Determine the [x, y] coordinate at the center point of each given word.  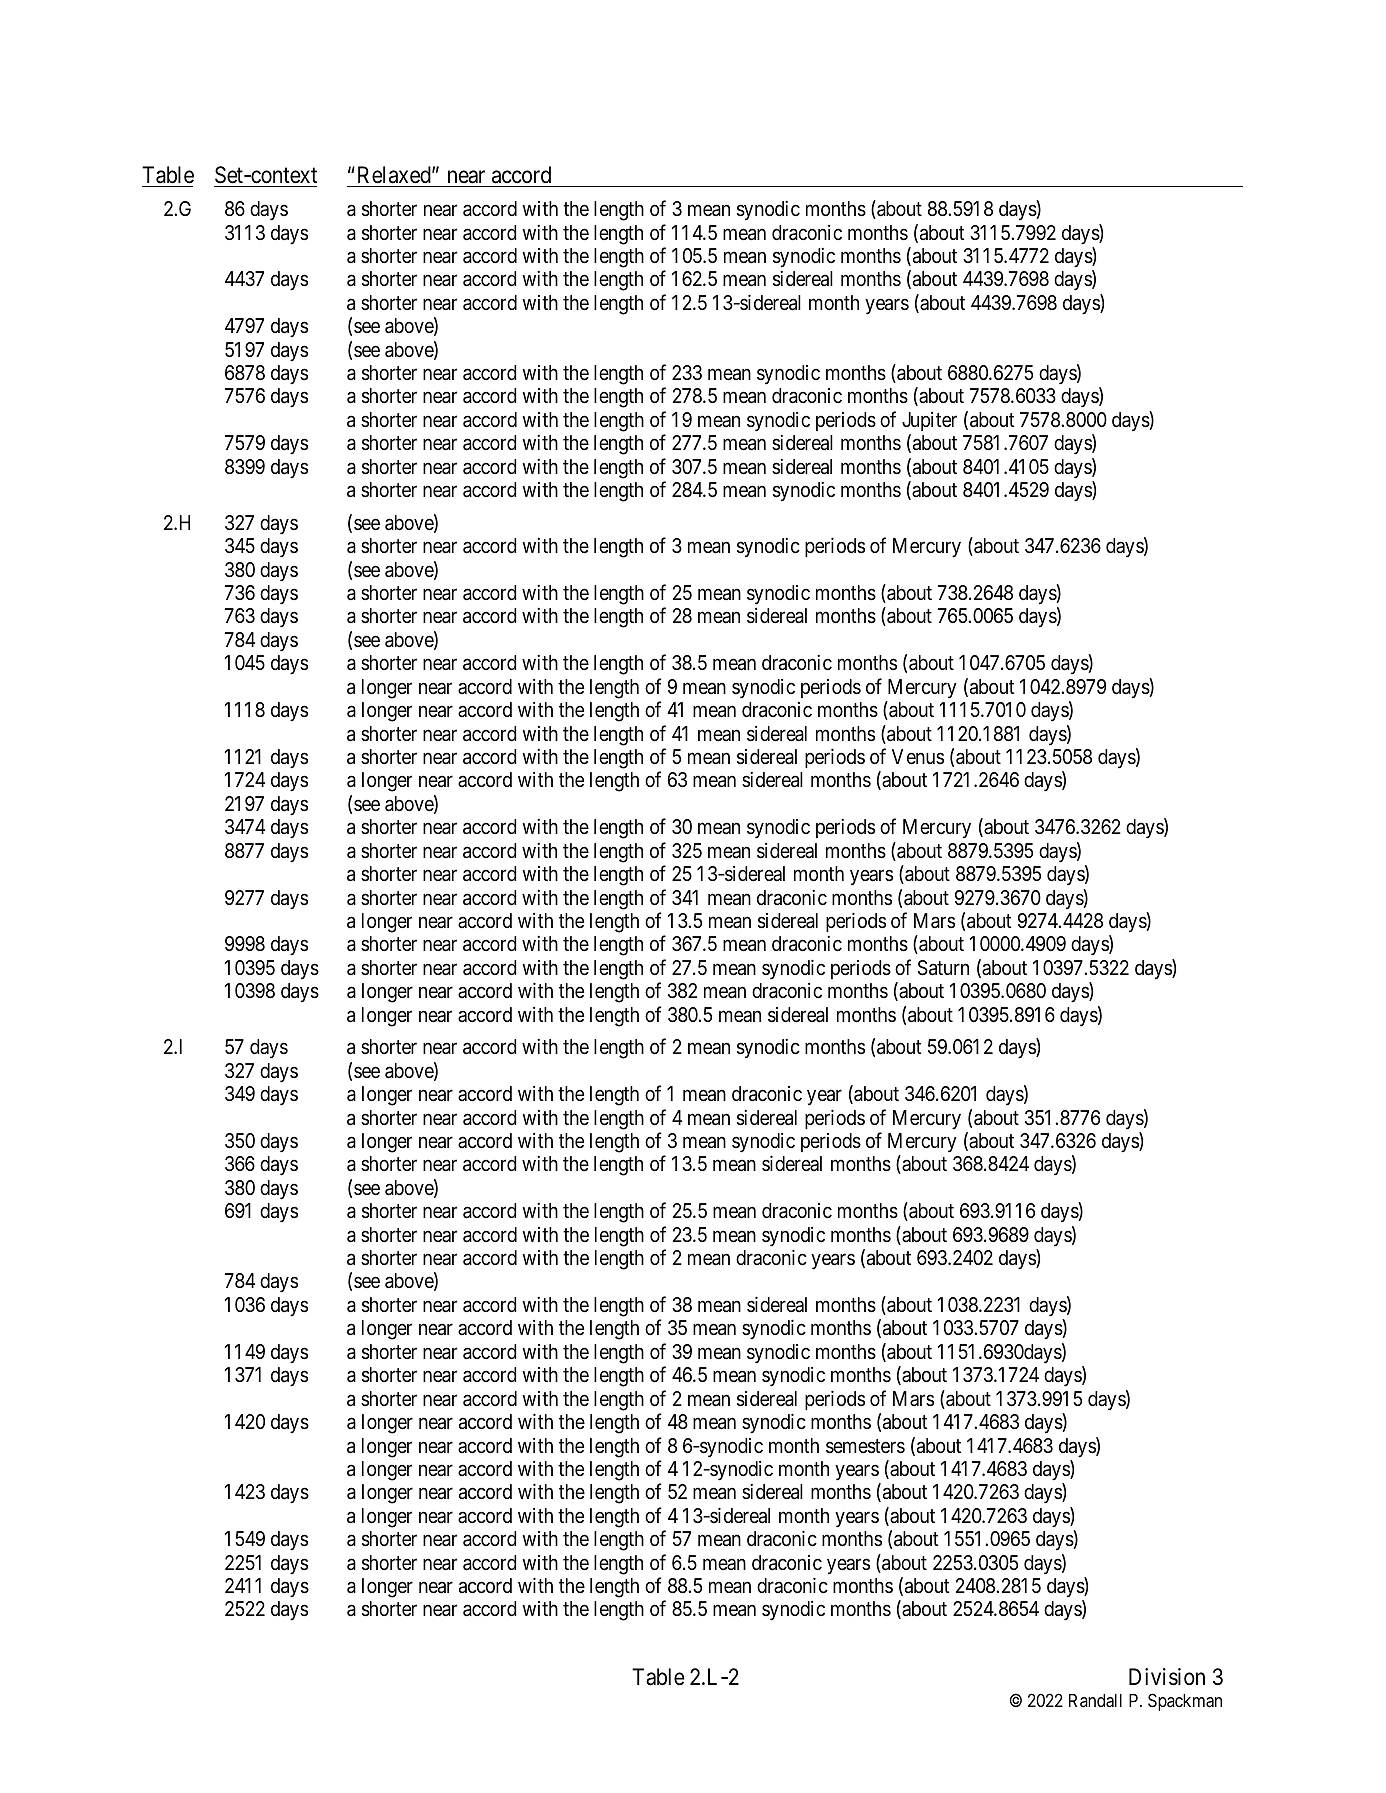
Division [1167, 1677]
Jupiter [929, 421]
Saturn [943, 968]
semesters [865, 1446]
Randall [1095, 1701]
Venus [918, 756]
